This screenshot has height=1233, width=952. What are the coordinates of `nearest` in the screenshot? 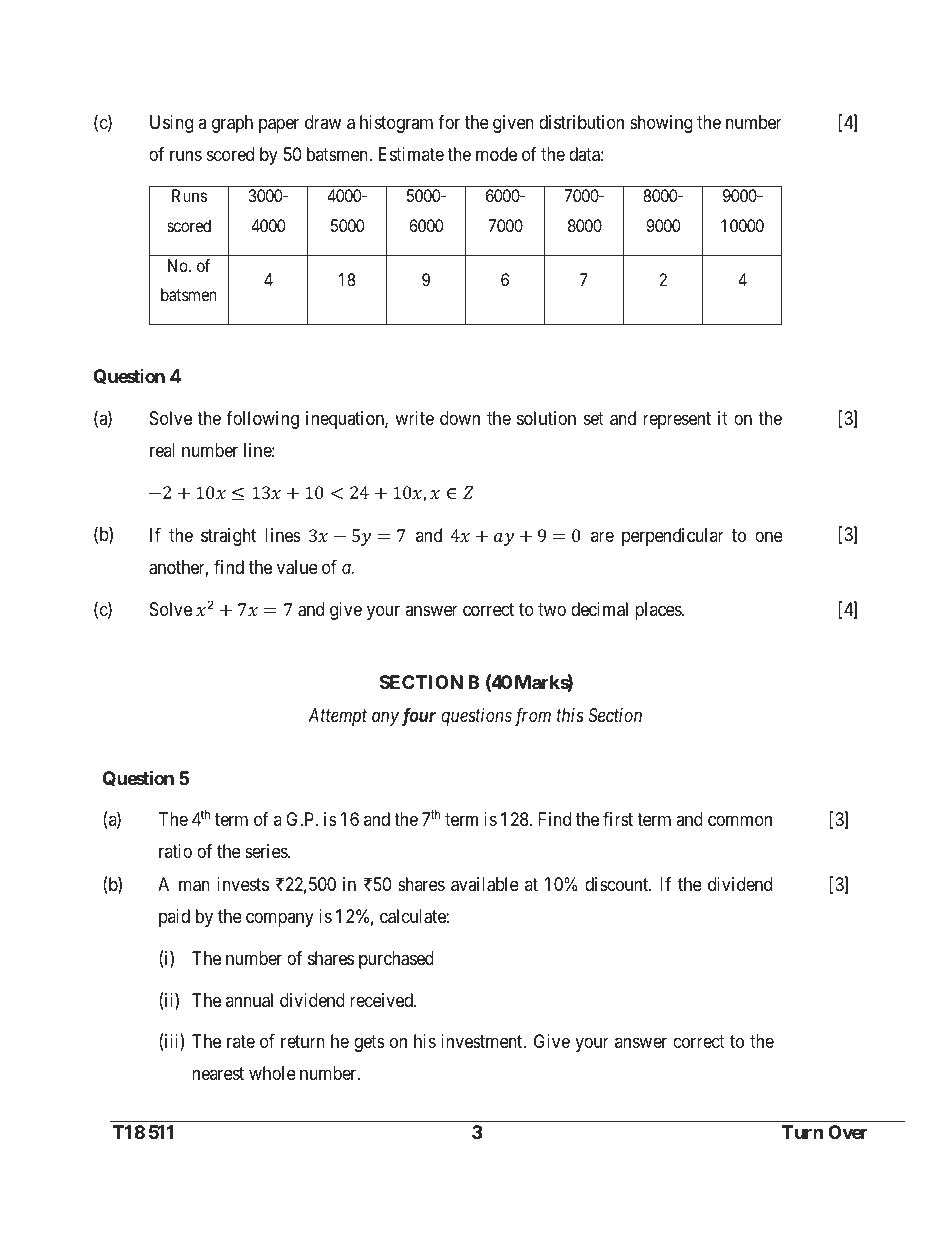 It's located at (218, 1074).
